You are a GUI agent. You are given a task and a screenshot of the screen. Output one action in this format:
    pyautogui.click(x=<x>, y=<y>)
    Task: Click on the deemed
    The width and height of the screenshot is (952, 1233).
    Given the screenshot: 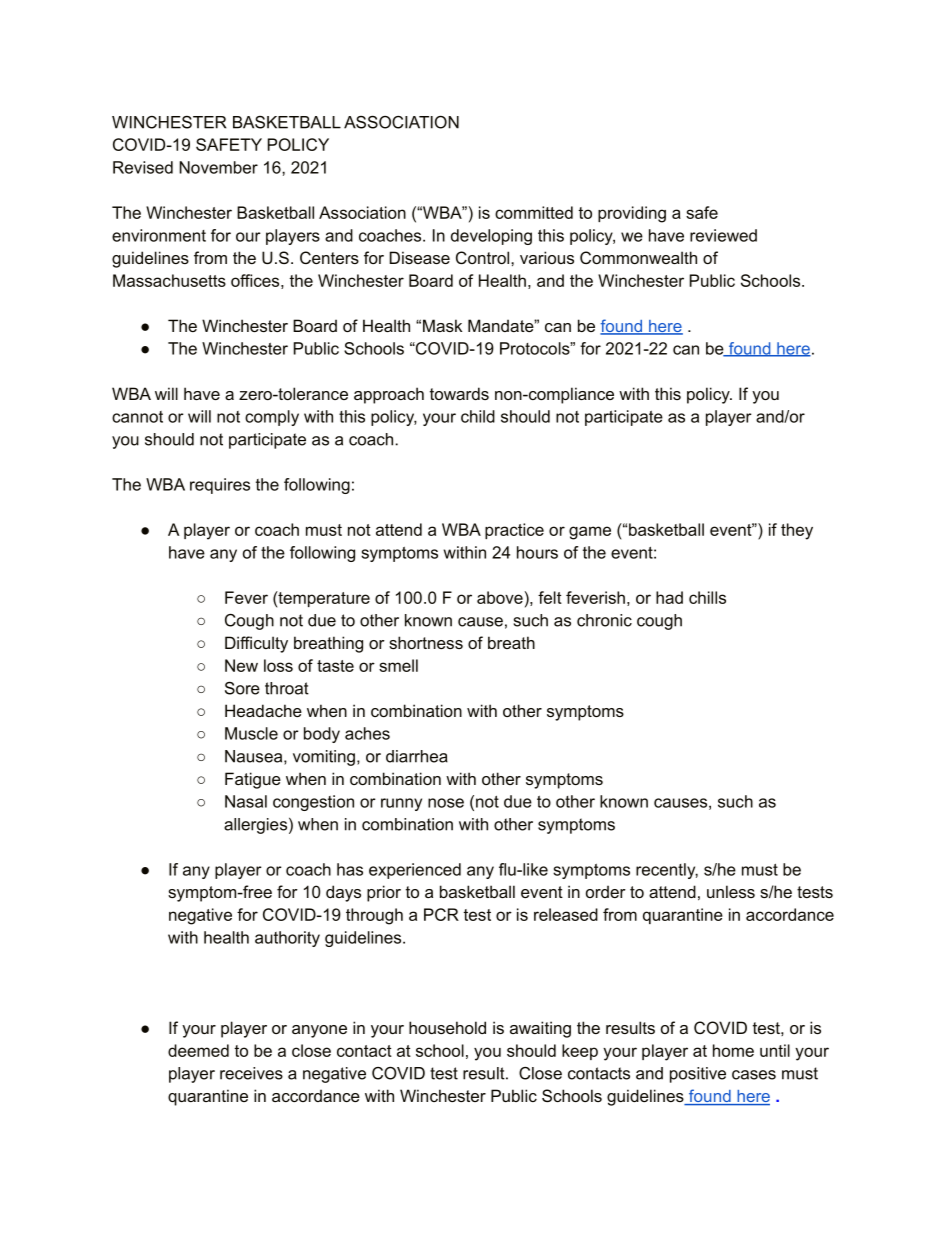 What is the action you would take?
    pyautogui.click(x=198, y=1050)
